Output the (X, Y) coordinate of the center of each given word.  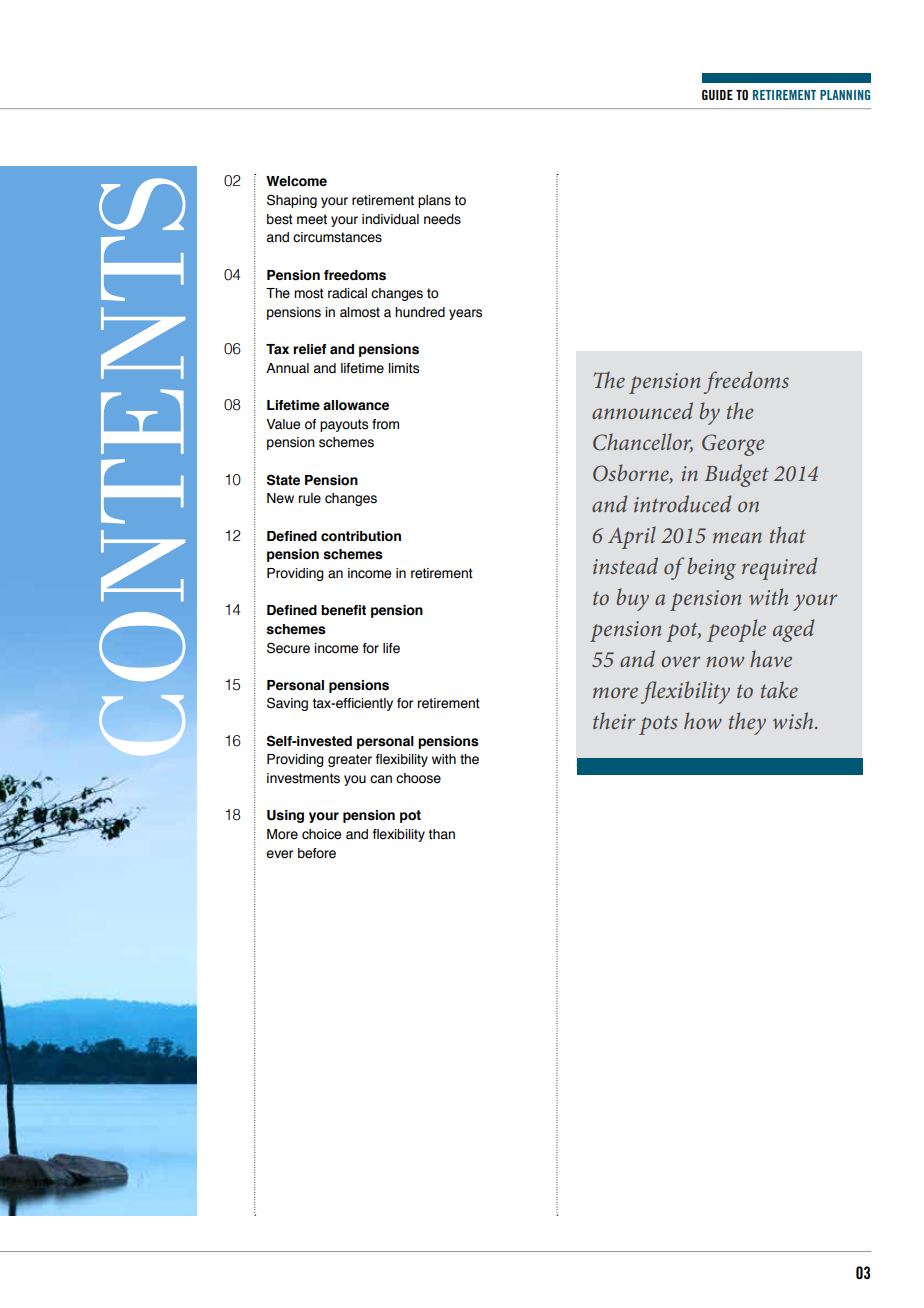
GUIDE (717, 95)
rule (309, 498)
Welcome (296, 181)
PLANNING (845, 95)
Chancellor (643, 443)
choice (321, 834)
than (442, 834)
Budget (736, 475)
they (747, 723)
